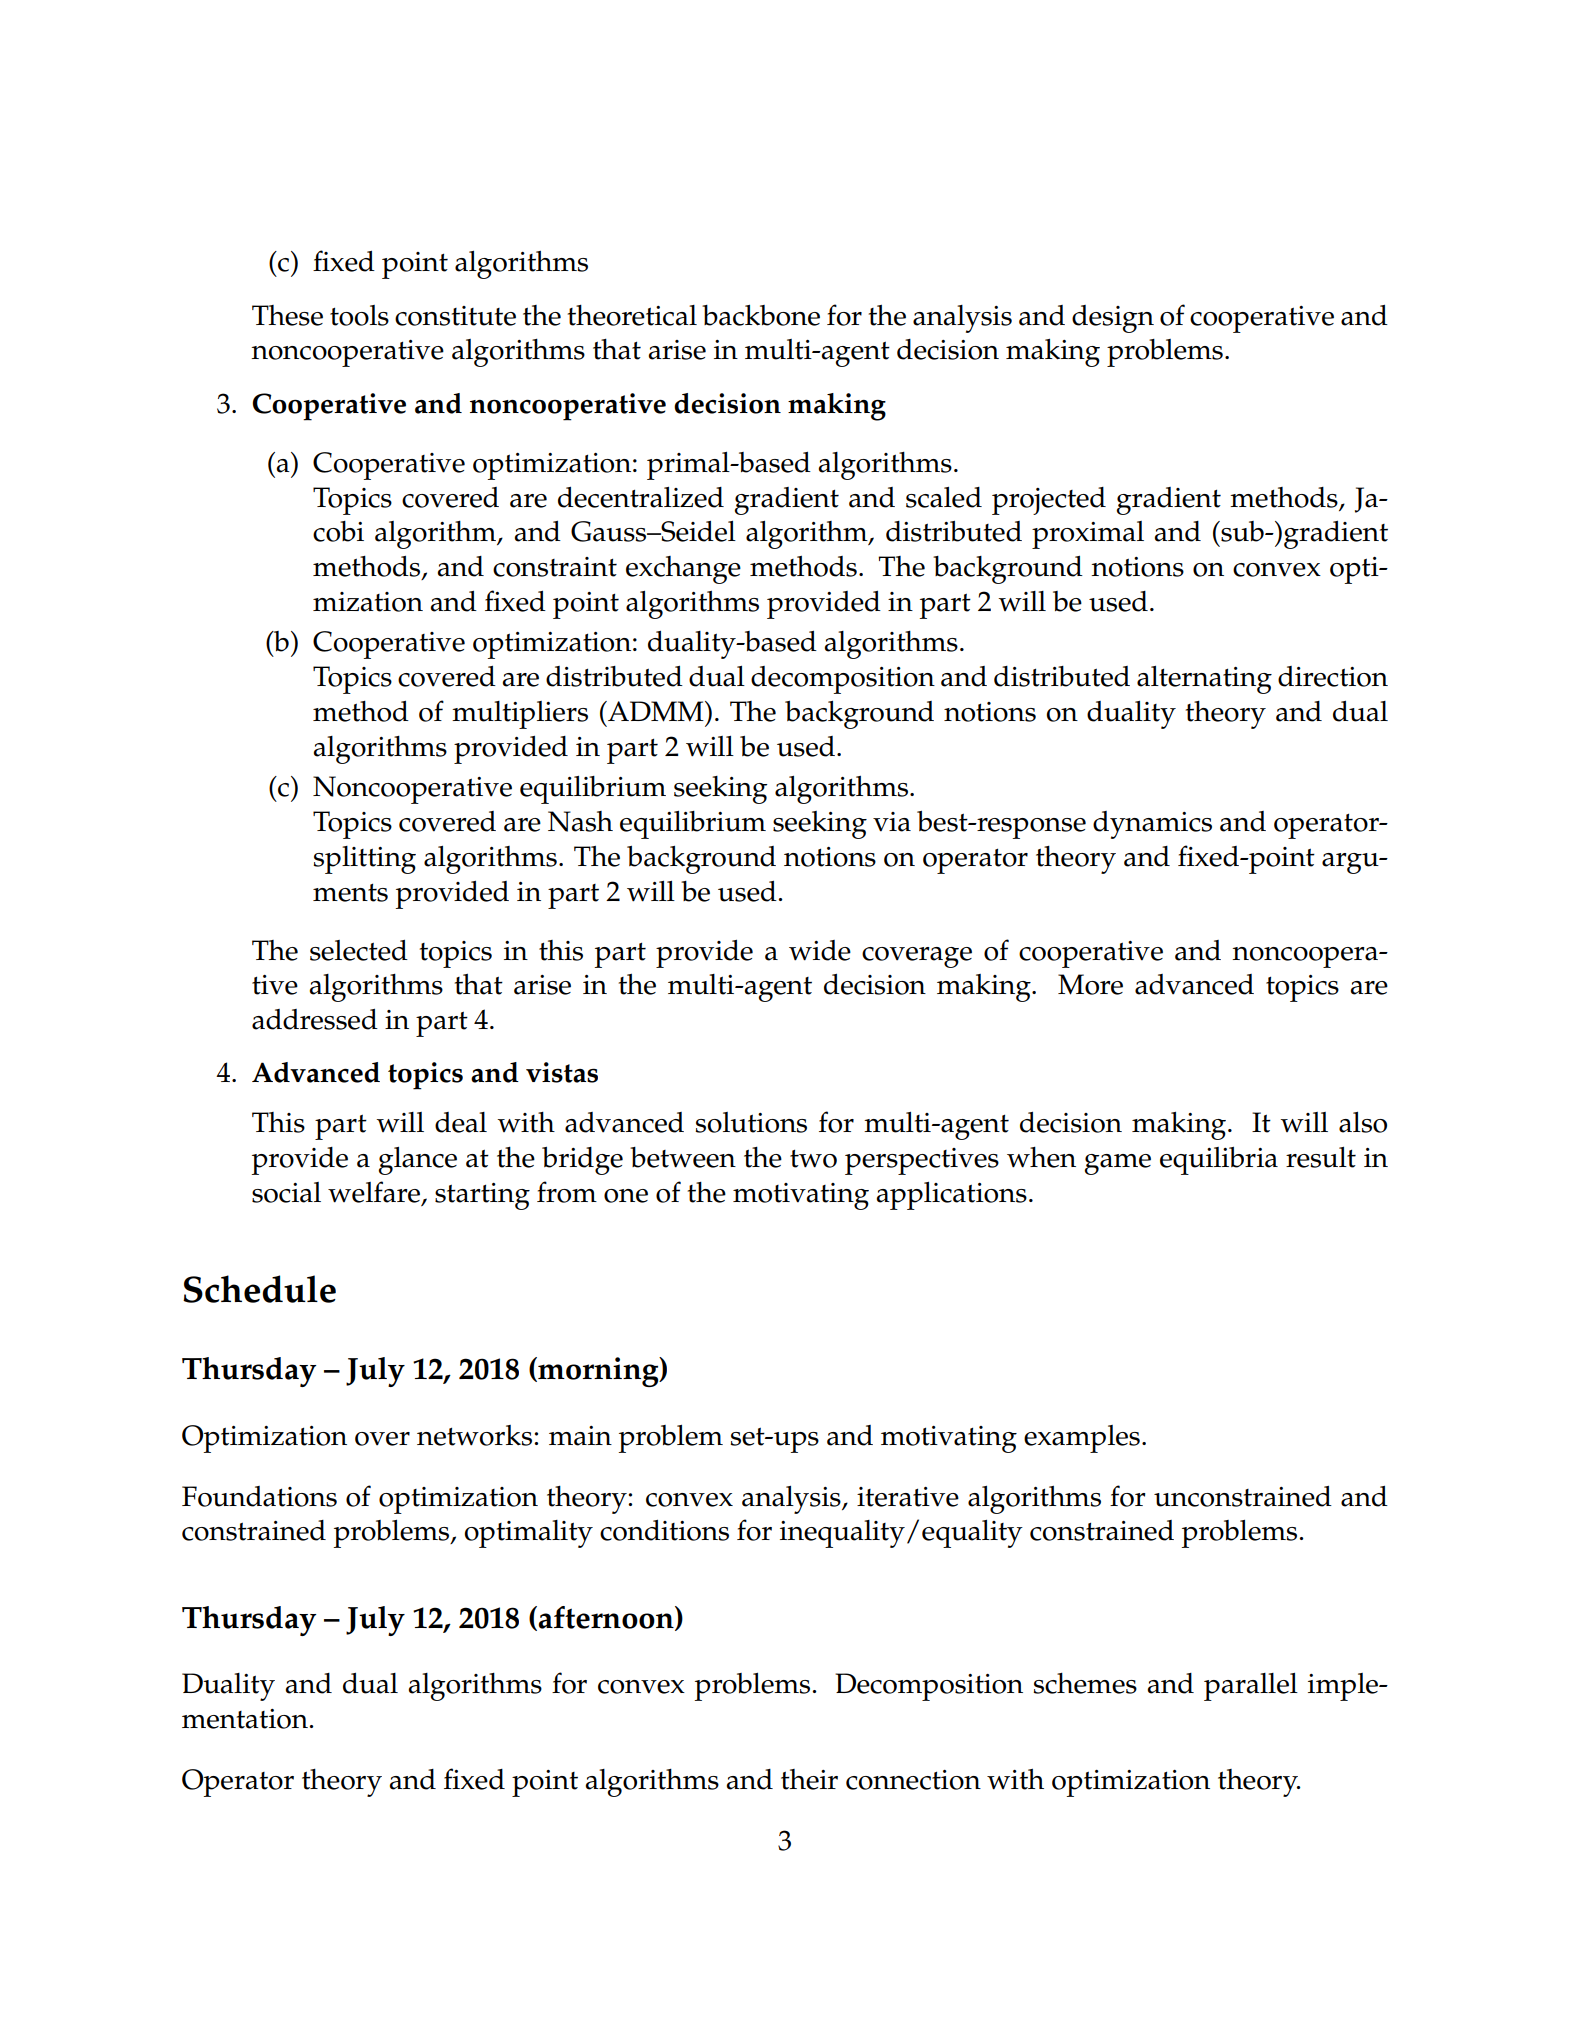 The height and width of the page is (2032, 1570). What do you see at coordinates (761, 315) in the page?
I see `backbone` at bounding box center [761, 315].
